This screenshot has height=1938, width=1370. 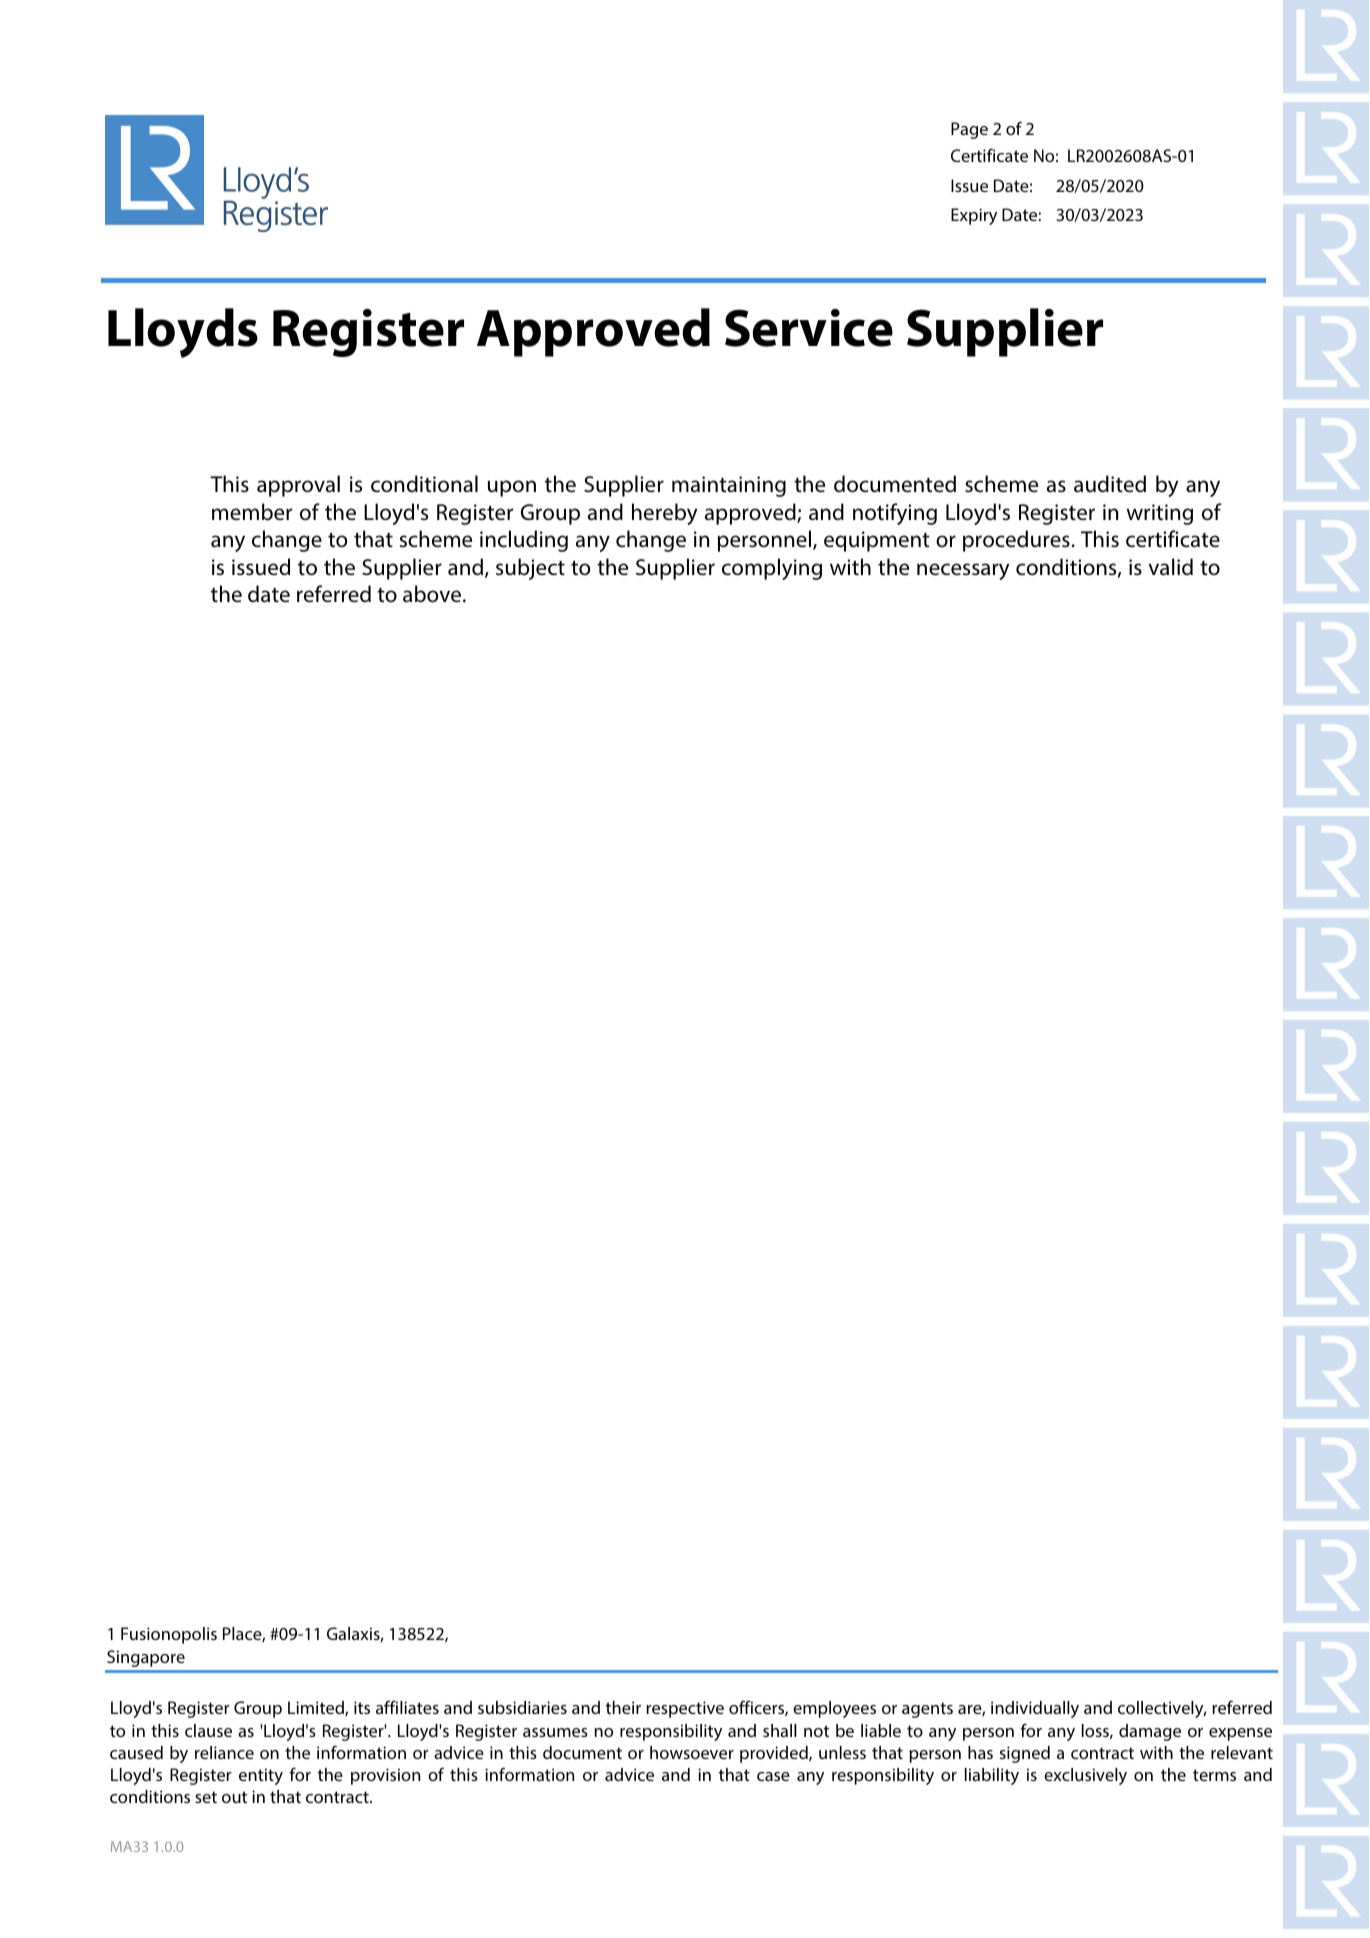 I want to click on howsoever, so click(x=692, y=1752).
